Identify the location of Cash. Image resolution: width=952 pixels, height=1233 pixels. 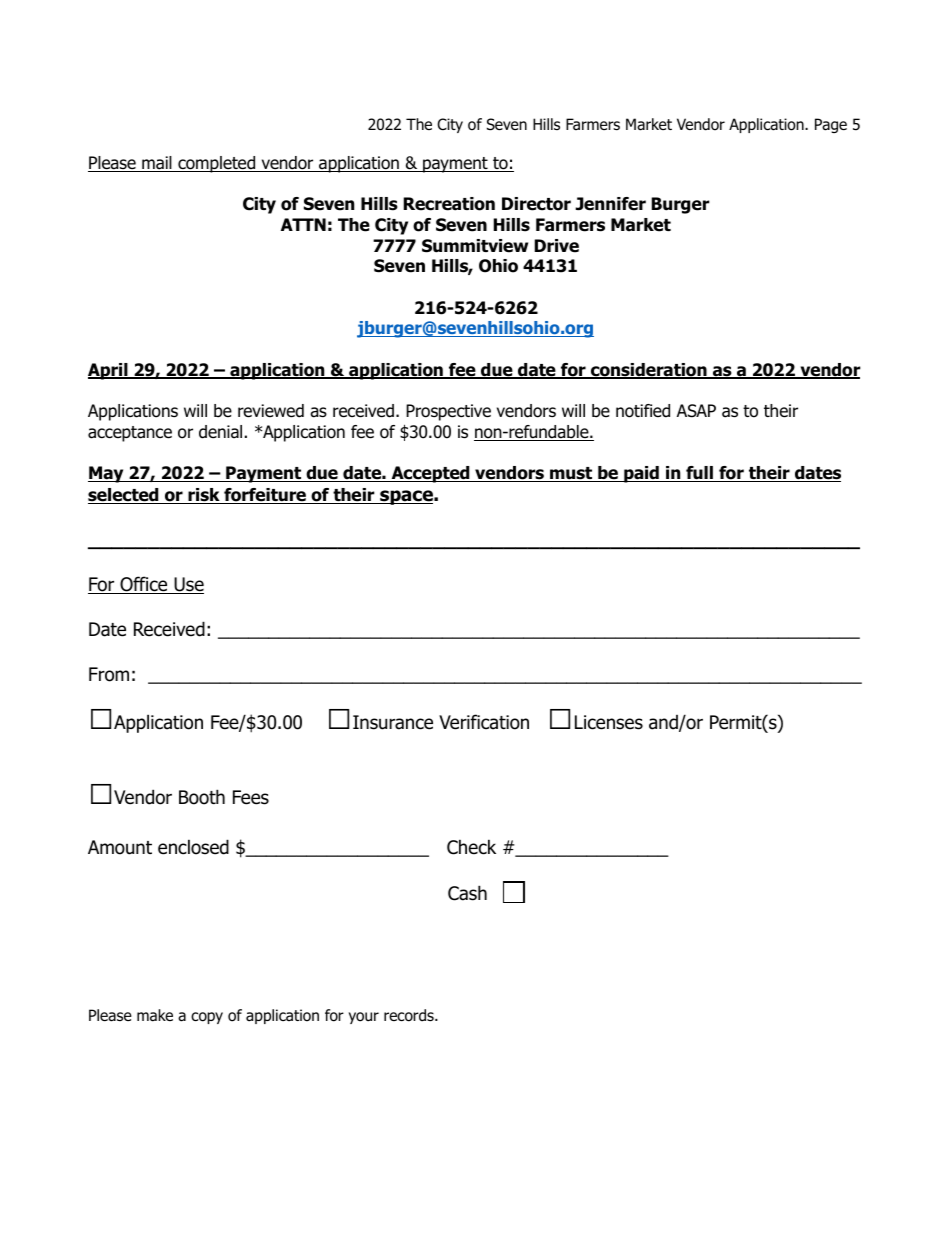
(467, 893).
